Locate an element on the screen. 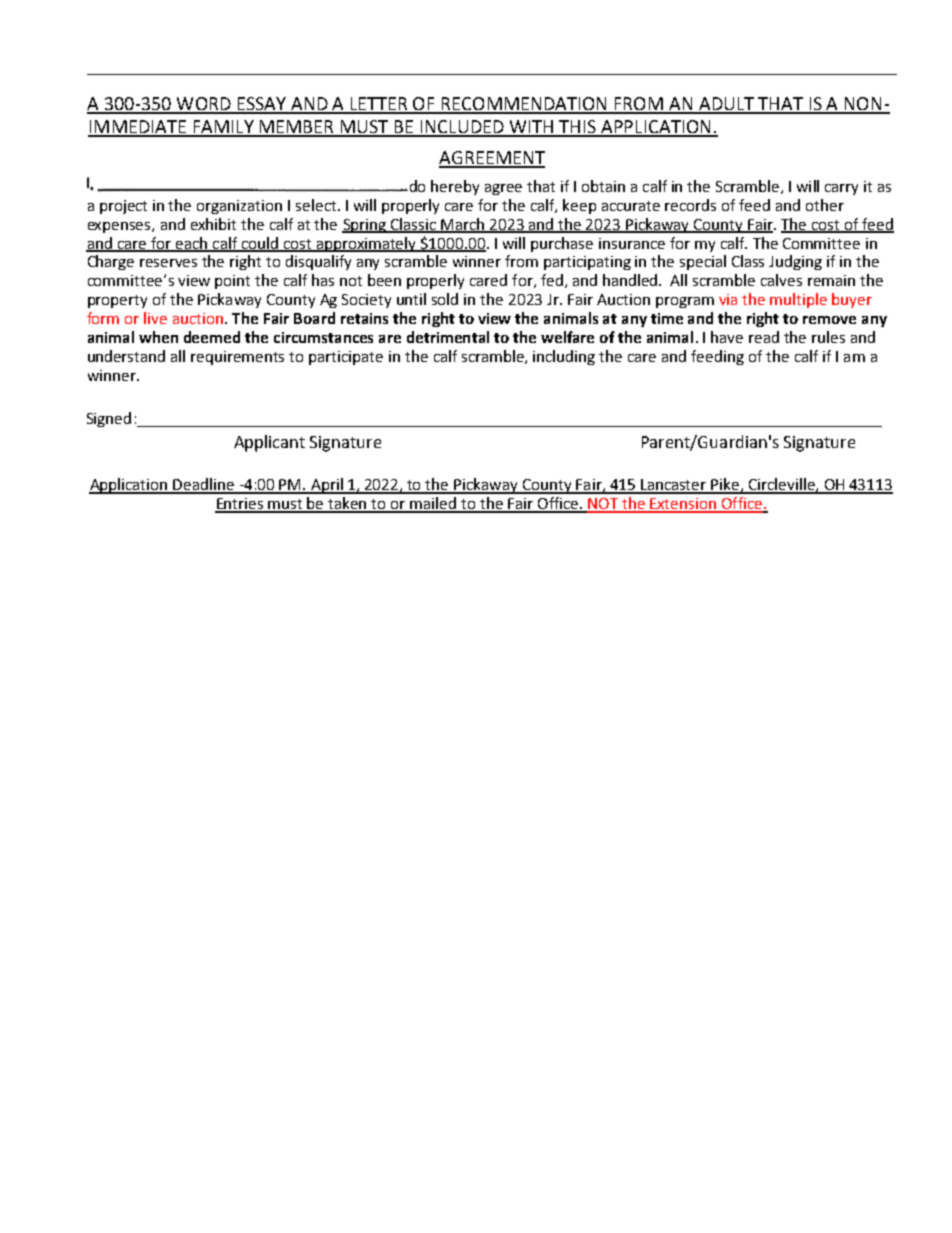 The width and height of the screenshot is (952, 1233). including is located at coordinates (564, 357).
